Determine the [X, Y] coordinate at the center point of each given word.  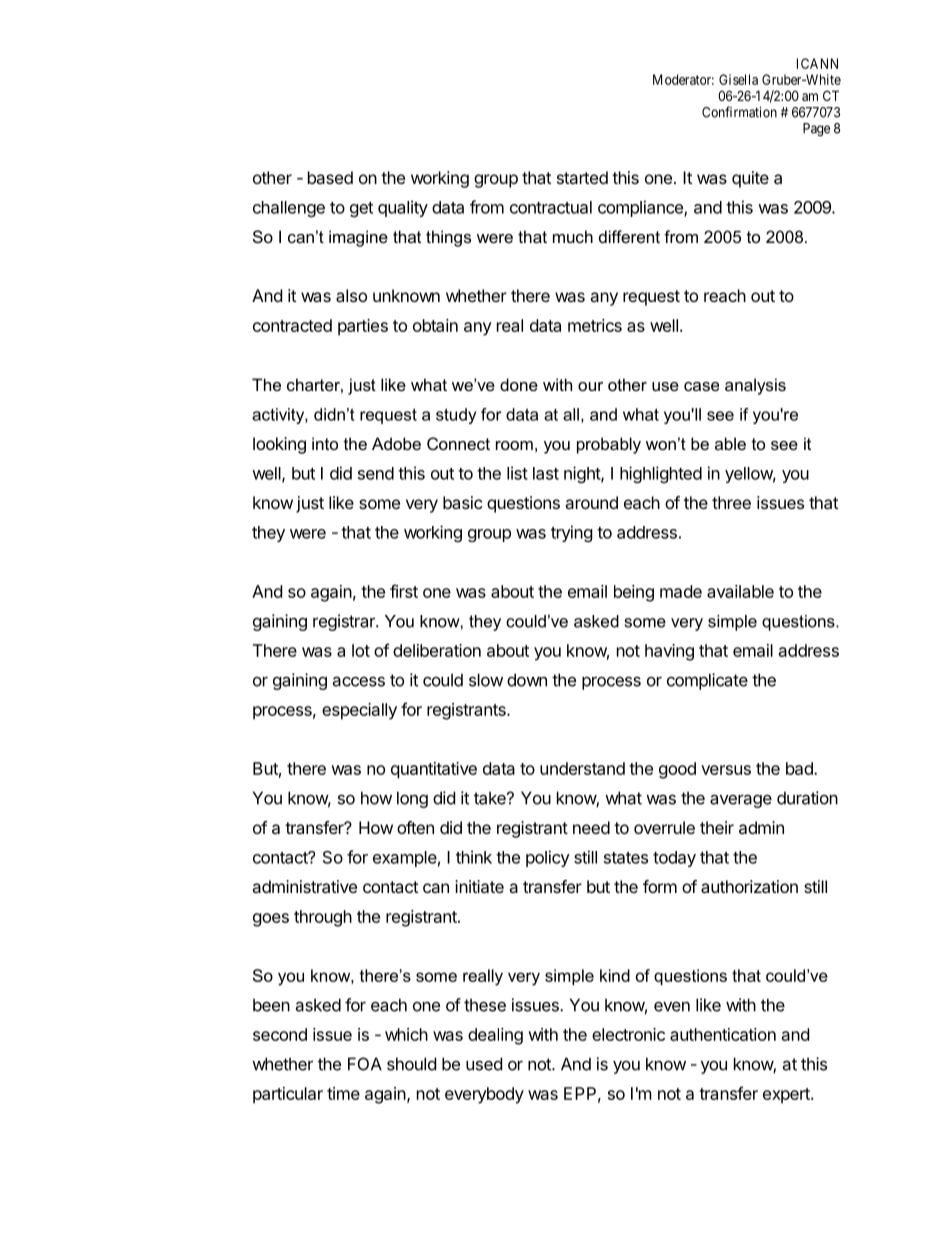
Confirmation [739, 112]
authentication [723, 1034]
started [582, 177]
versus [726, 770]
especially [359, 711]
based [330, 177]
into [325, 443]
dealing [495, 1036]
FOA [365, 1064]
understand [582, 768]
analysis [755, 386]
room [514, 445]
